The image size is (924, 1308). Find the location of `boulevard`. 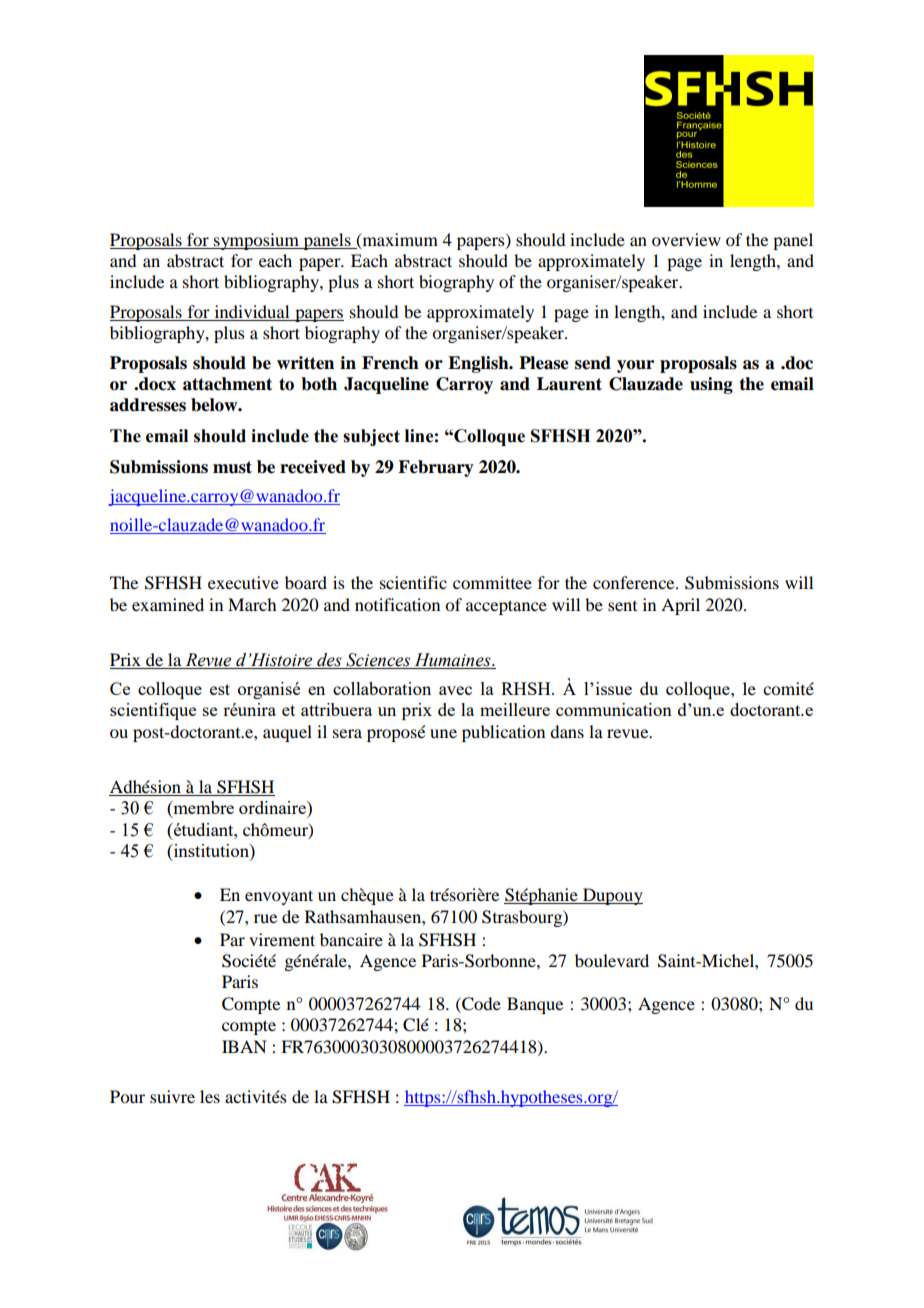

boulevard is located at coordinates (612, 960).
